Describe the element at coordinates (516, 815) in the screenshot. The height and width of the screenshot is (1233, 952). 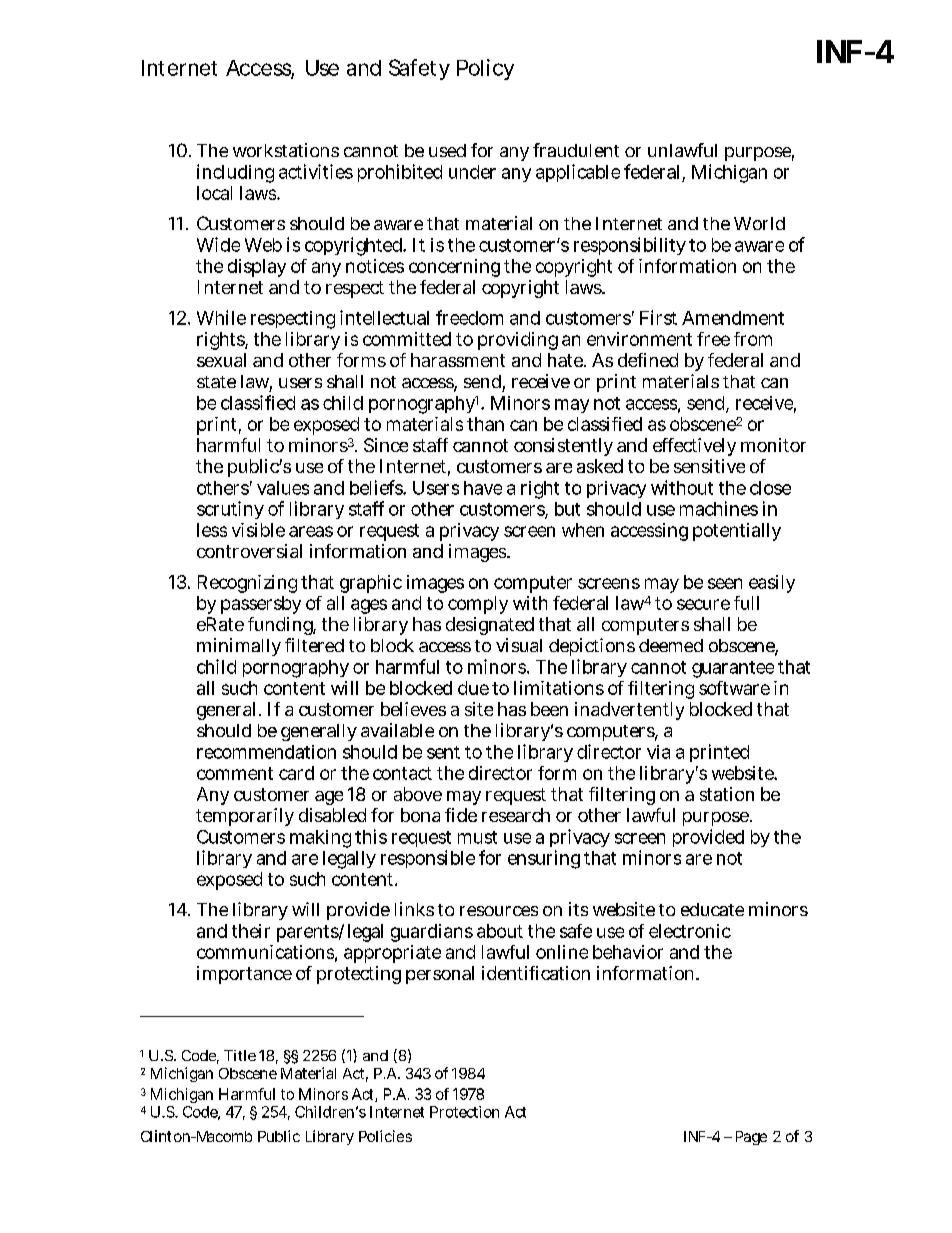
I see `research` at that location.
